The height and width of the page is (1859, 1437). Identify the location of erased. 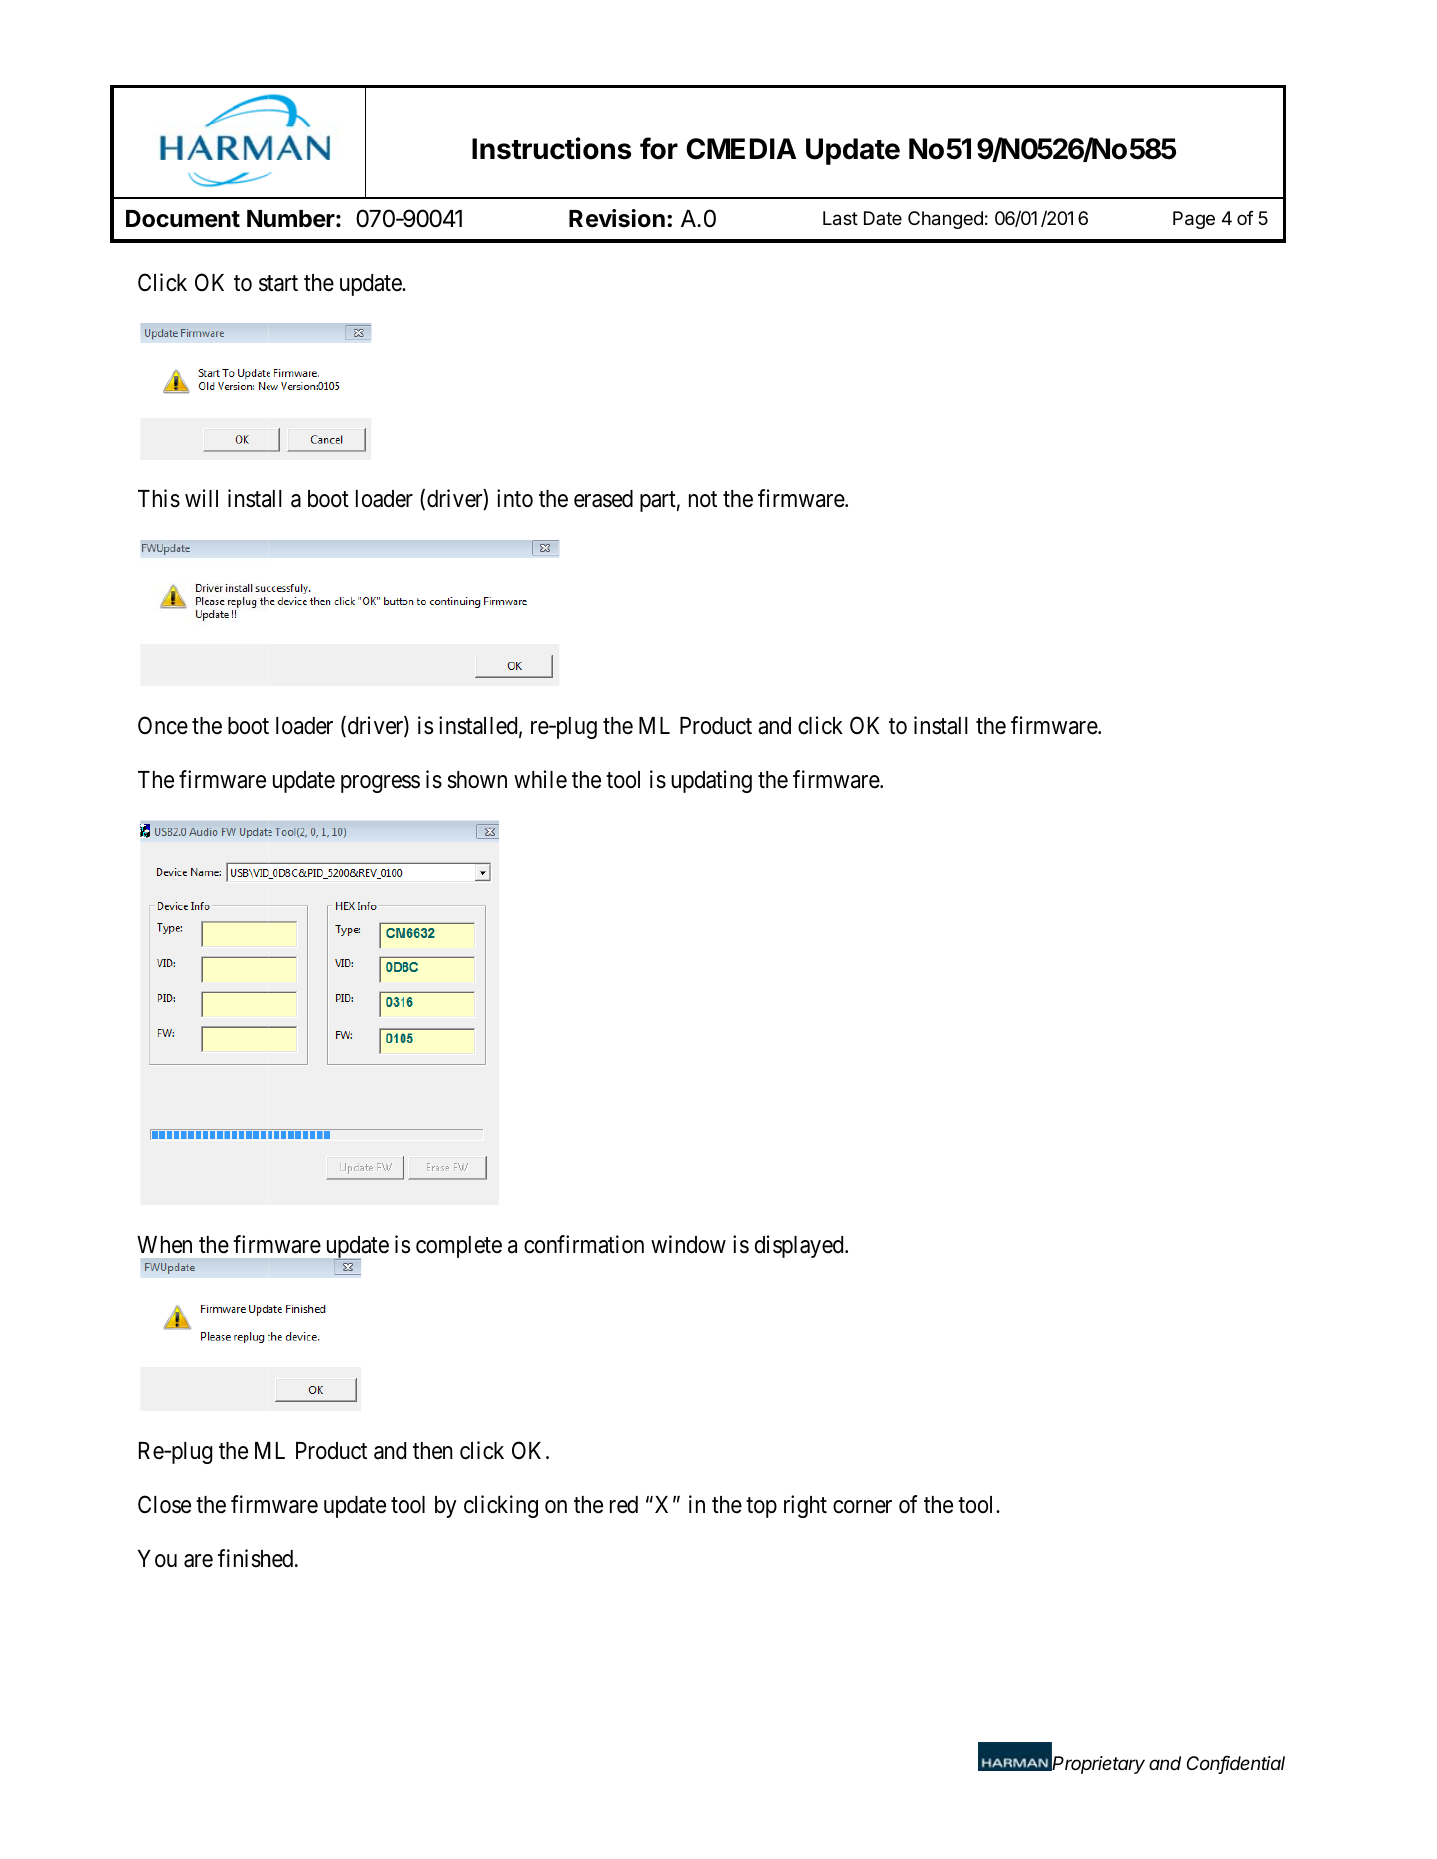
(603, 499).
